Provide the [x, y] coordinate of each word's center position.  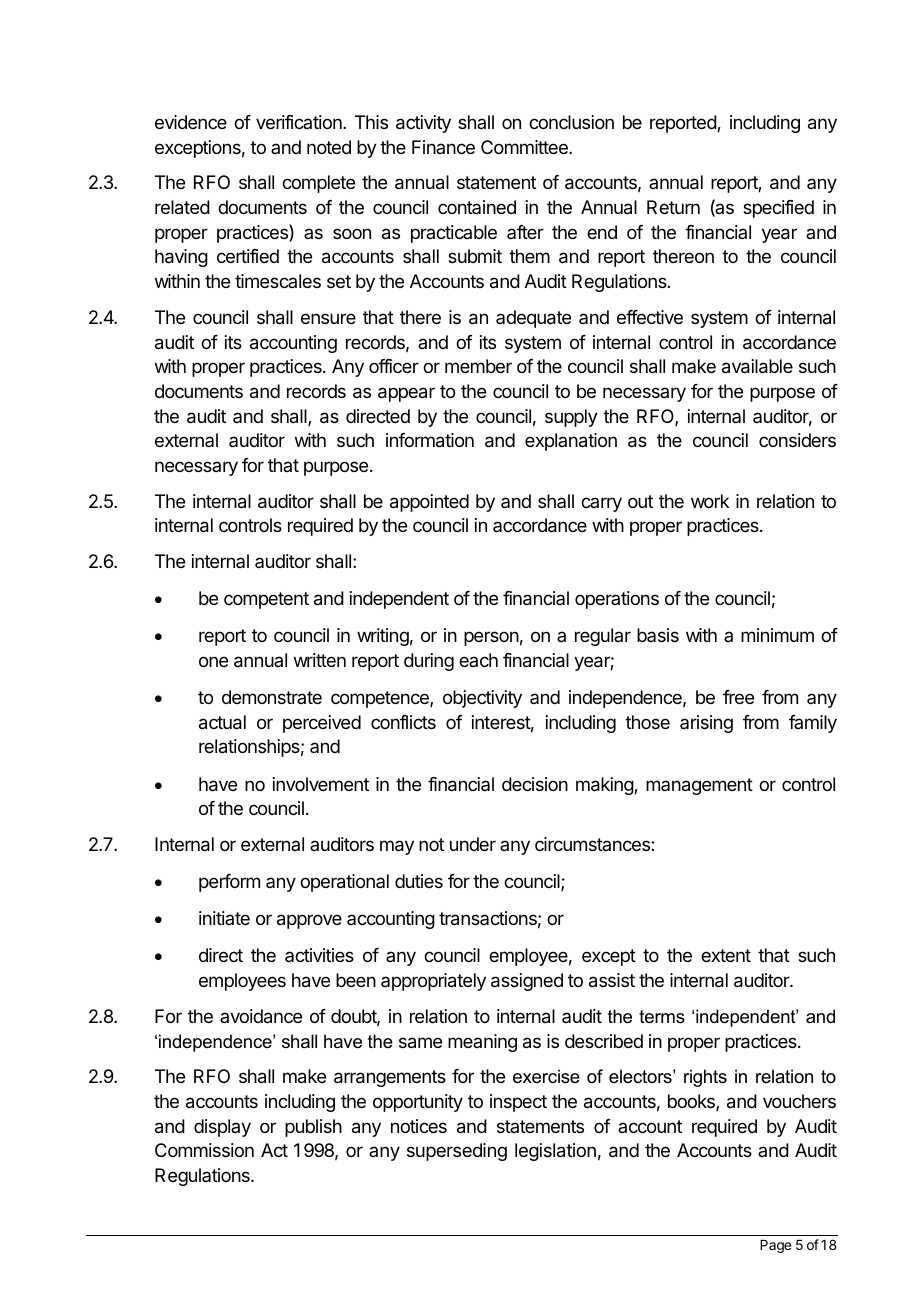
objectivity [482, 699]
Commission [204, 1150]
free [738, 697]
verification [300, 122]
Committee [525, 147]
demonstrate [272, 697]
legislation [555, 1152]
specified [778, 209]
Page [775, 1246]
